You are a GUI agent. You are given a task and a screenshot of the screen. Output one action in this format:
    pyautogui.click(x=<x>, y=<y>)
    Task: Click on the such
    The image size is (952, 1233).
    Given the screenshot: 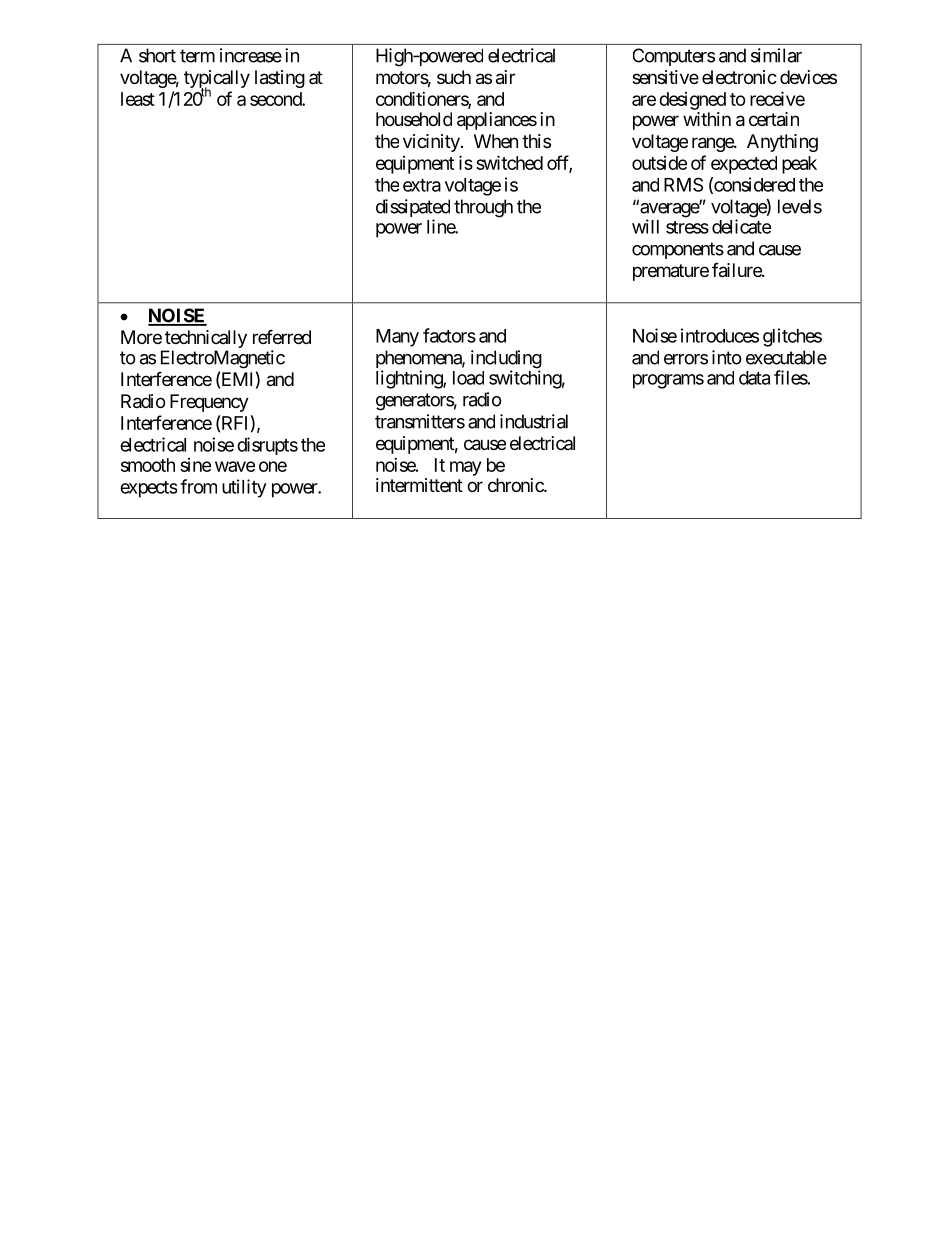 What is the action you would take?
    pyautogui.click(x=454, y=77)
